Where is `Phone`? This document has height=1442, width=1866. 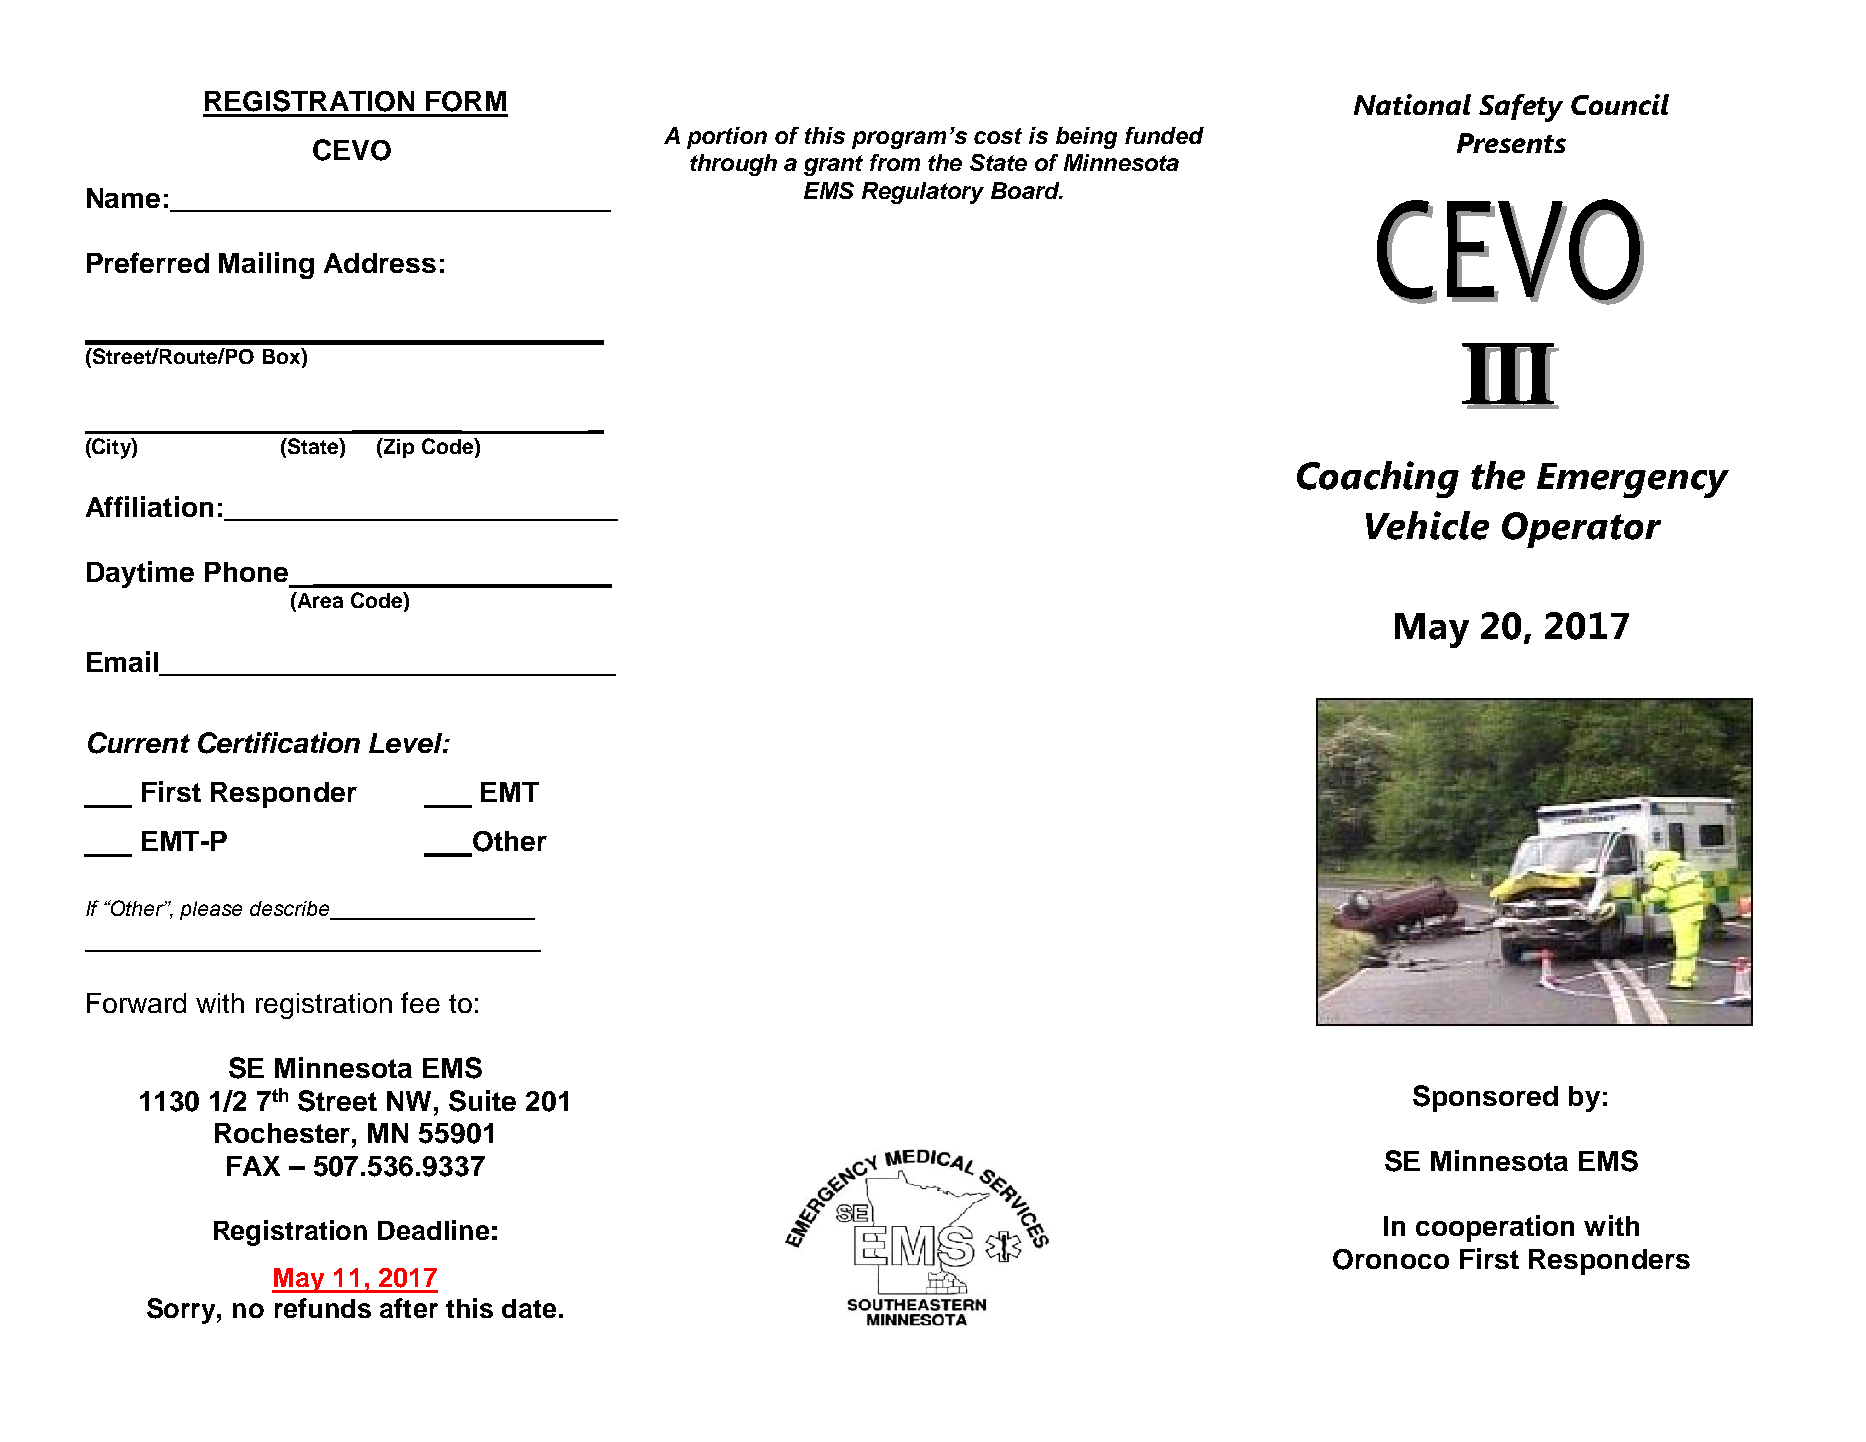
Phone is located at coordinates (246, 572).
